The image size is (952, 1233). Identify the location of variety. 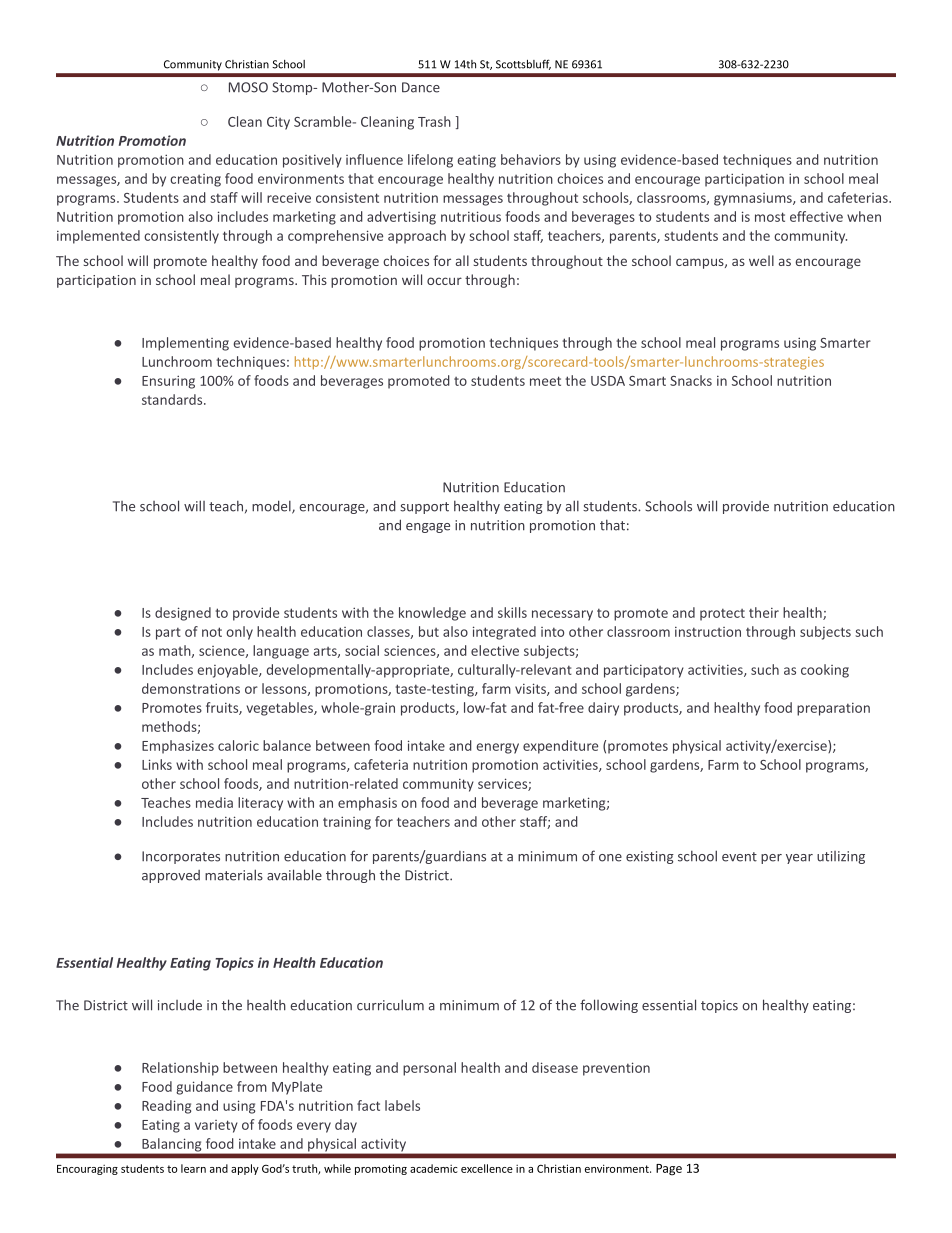
(216, 1126).
